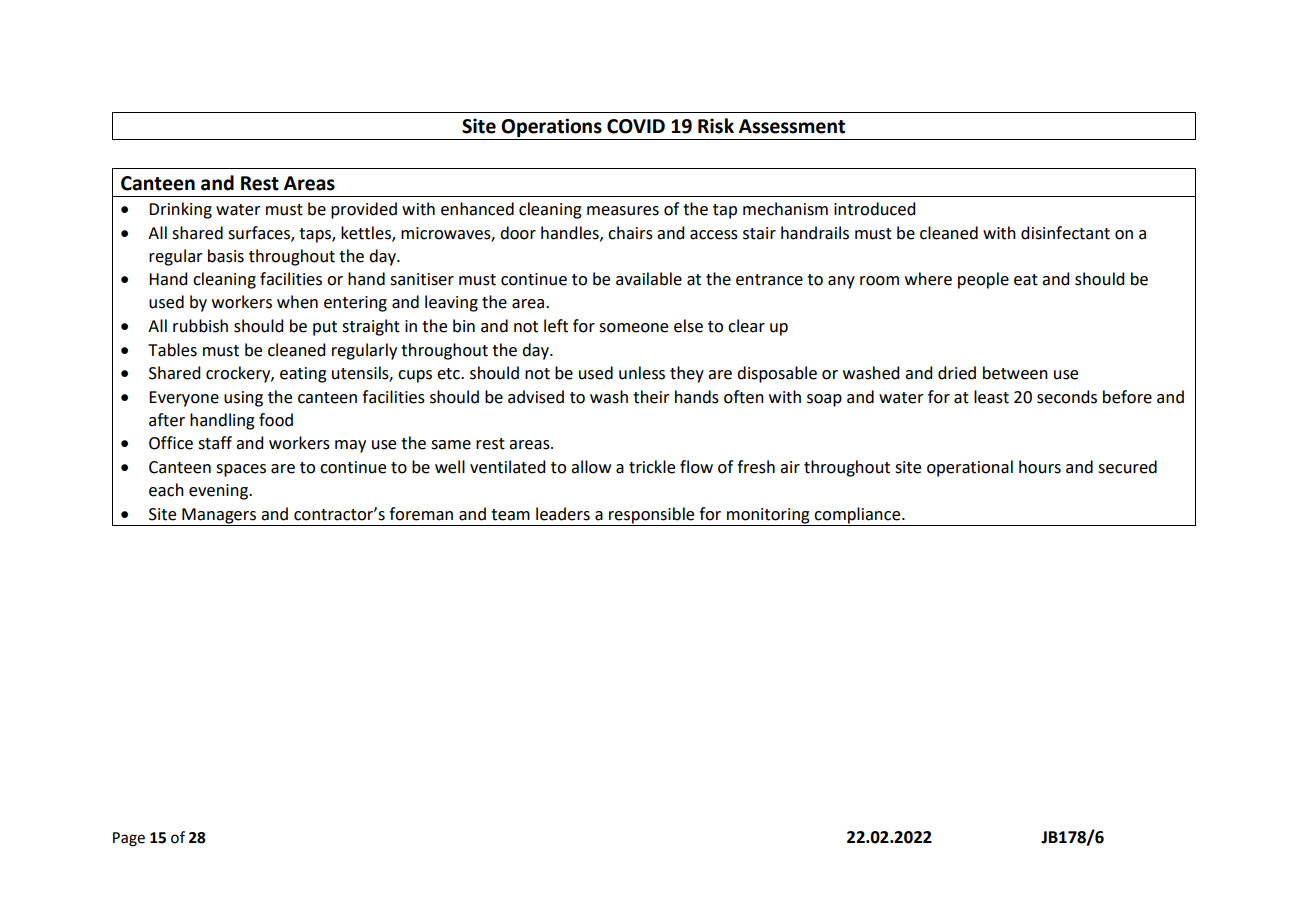 This screenshot has height=924, width=1308. I want to click on between, so click(1015, 373).
